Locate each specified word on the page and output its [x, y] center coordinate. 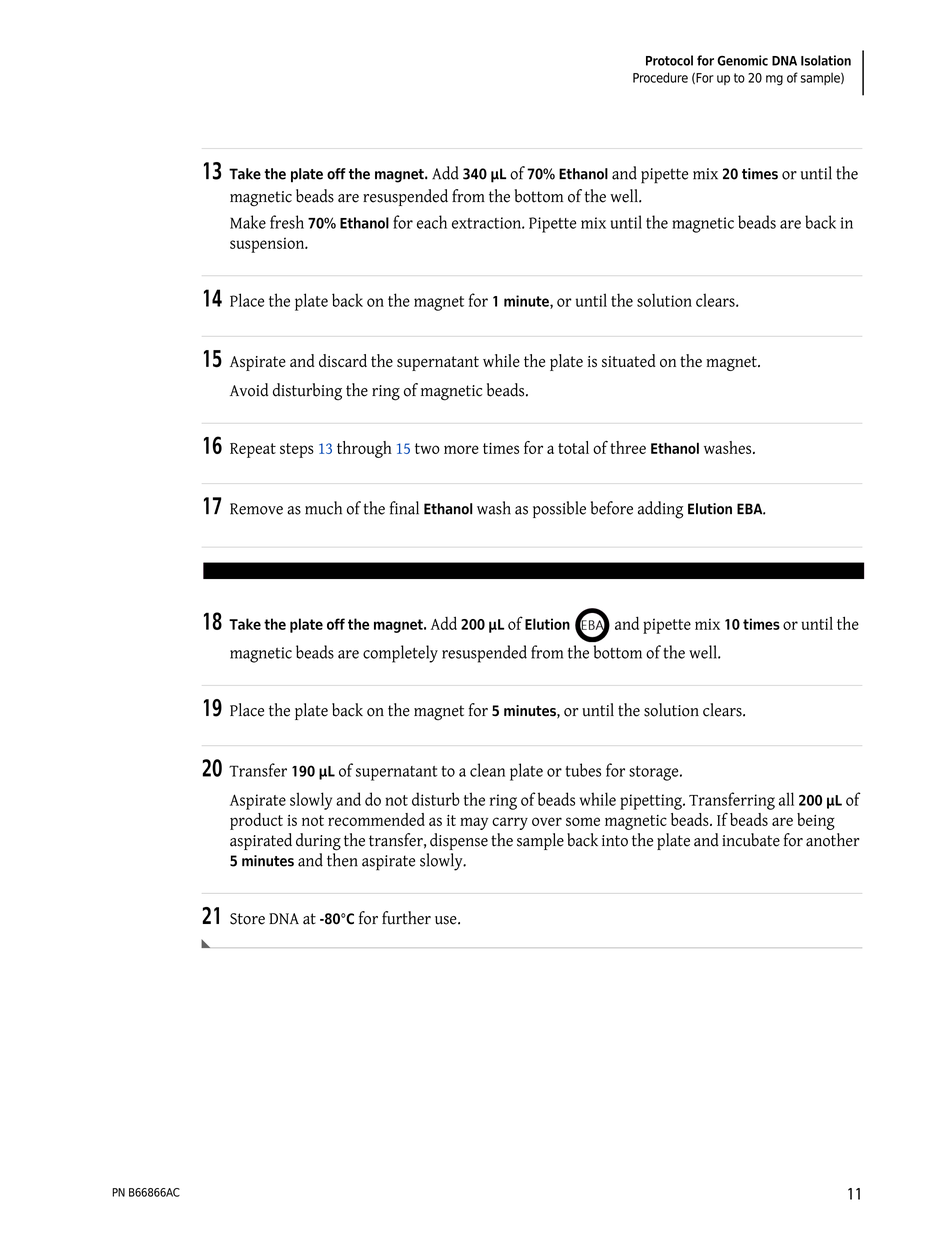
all [786, 799]
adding [660, 510]
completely [400, 654]
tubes [583, 770]
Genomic [742, 60]
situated [629, 360]
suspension [268, 245]
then [342, 860]
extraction [487, 223]
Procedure [660, 77]
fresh [287, 222]
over [547, 821]
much [323, 508]
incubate [751, 840]
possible [559, 509]
